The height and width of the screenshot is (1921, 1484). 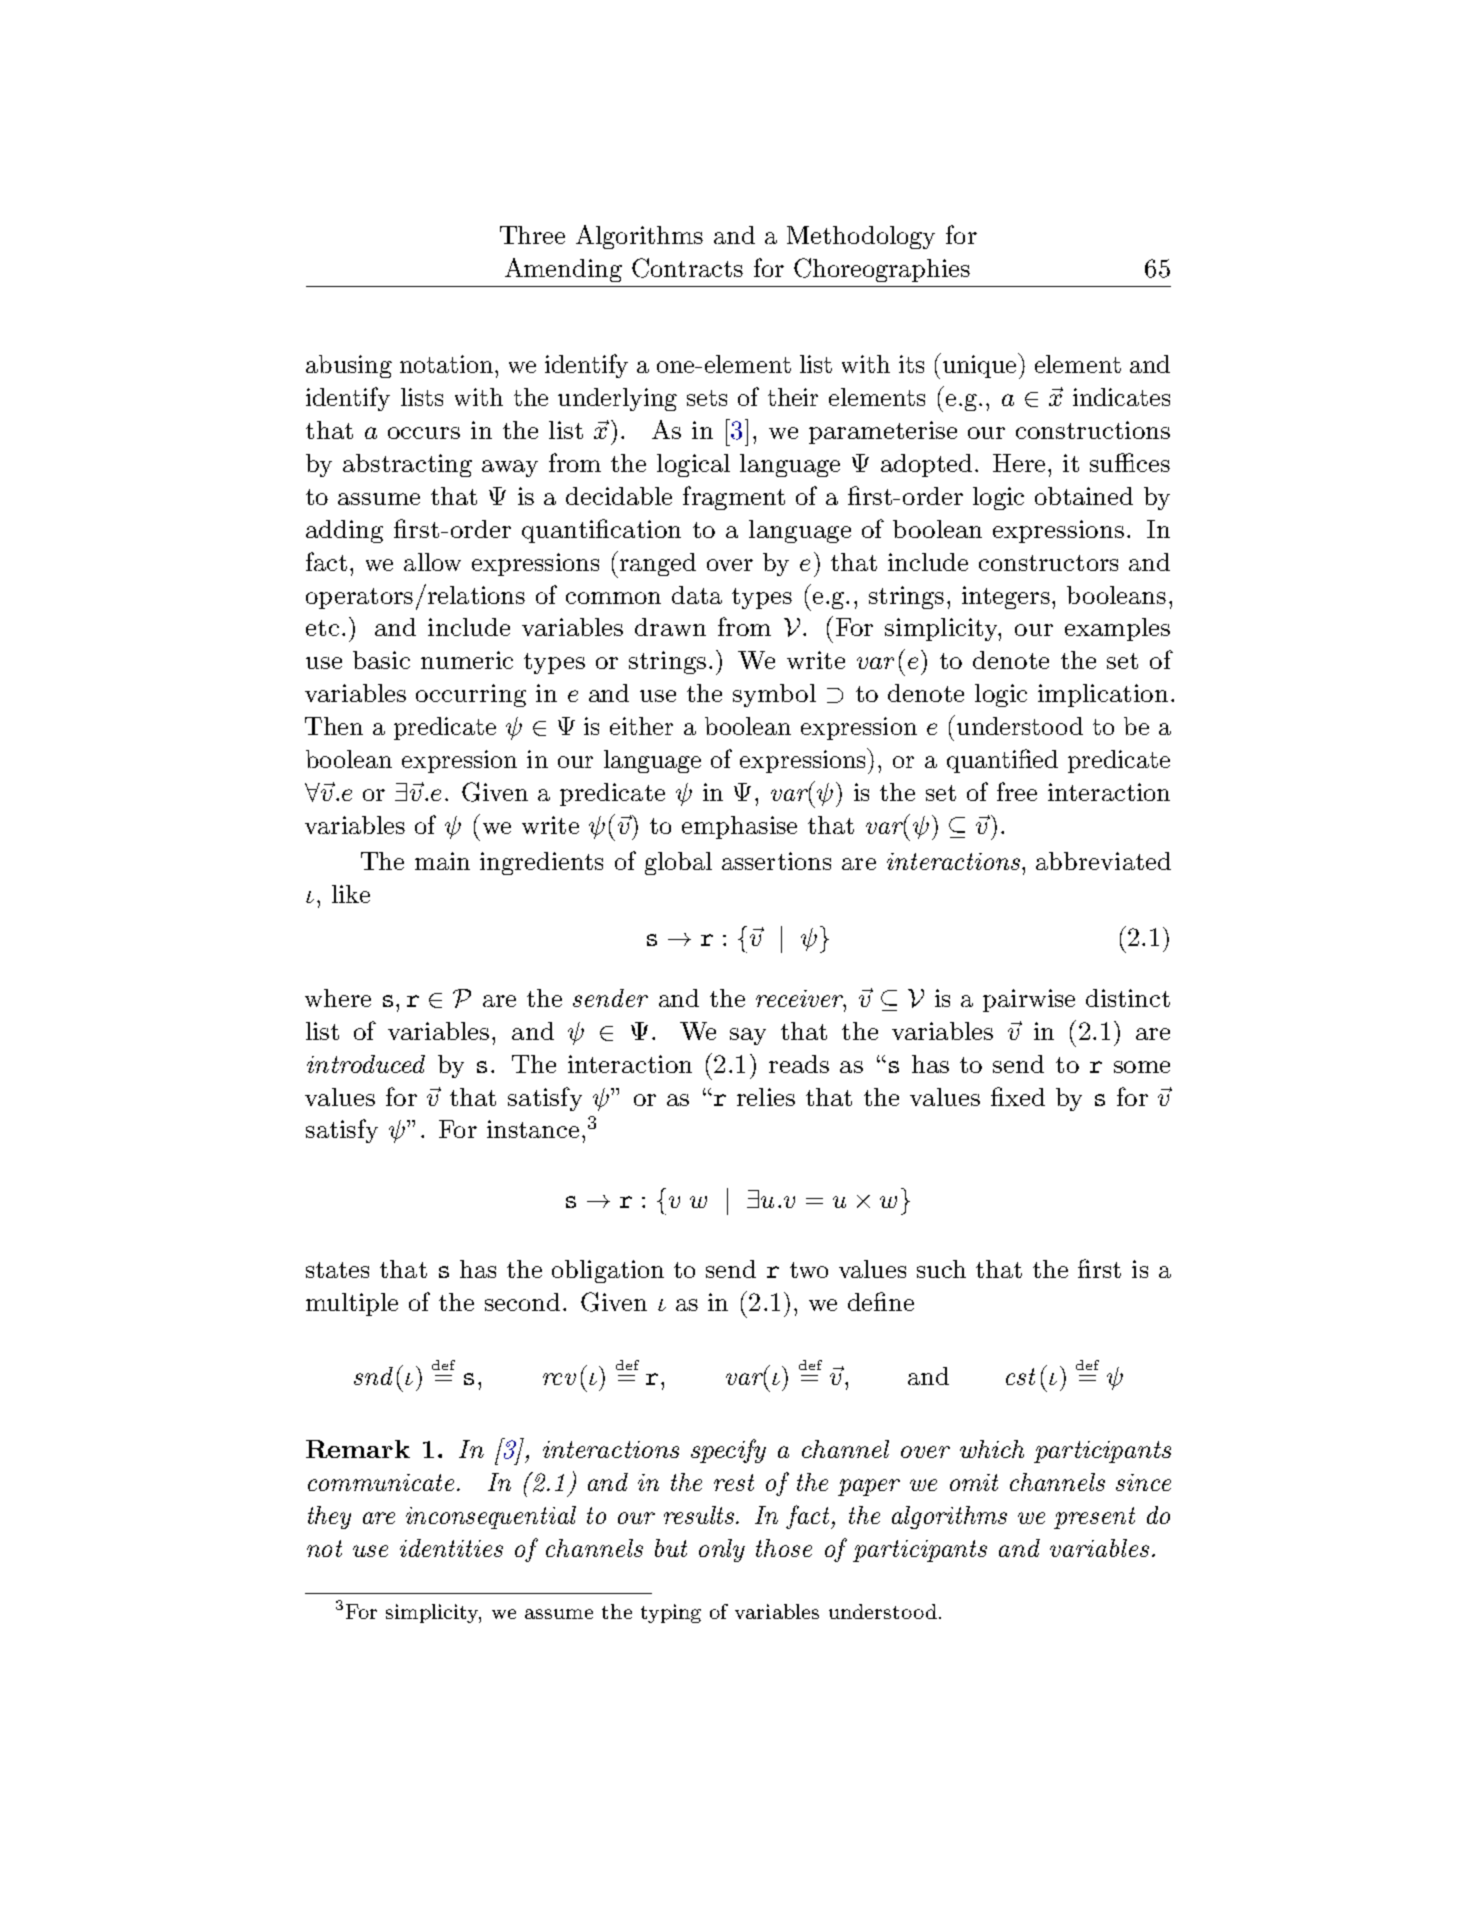 I want to click on fixed, so click(x=1018, y=1096).
